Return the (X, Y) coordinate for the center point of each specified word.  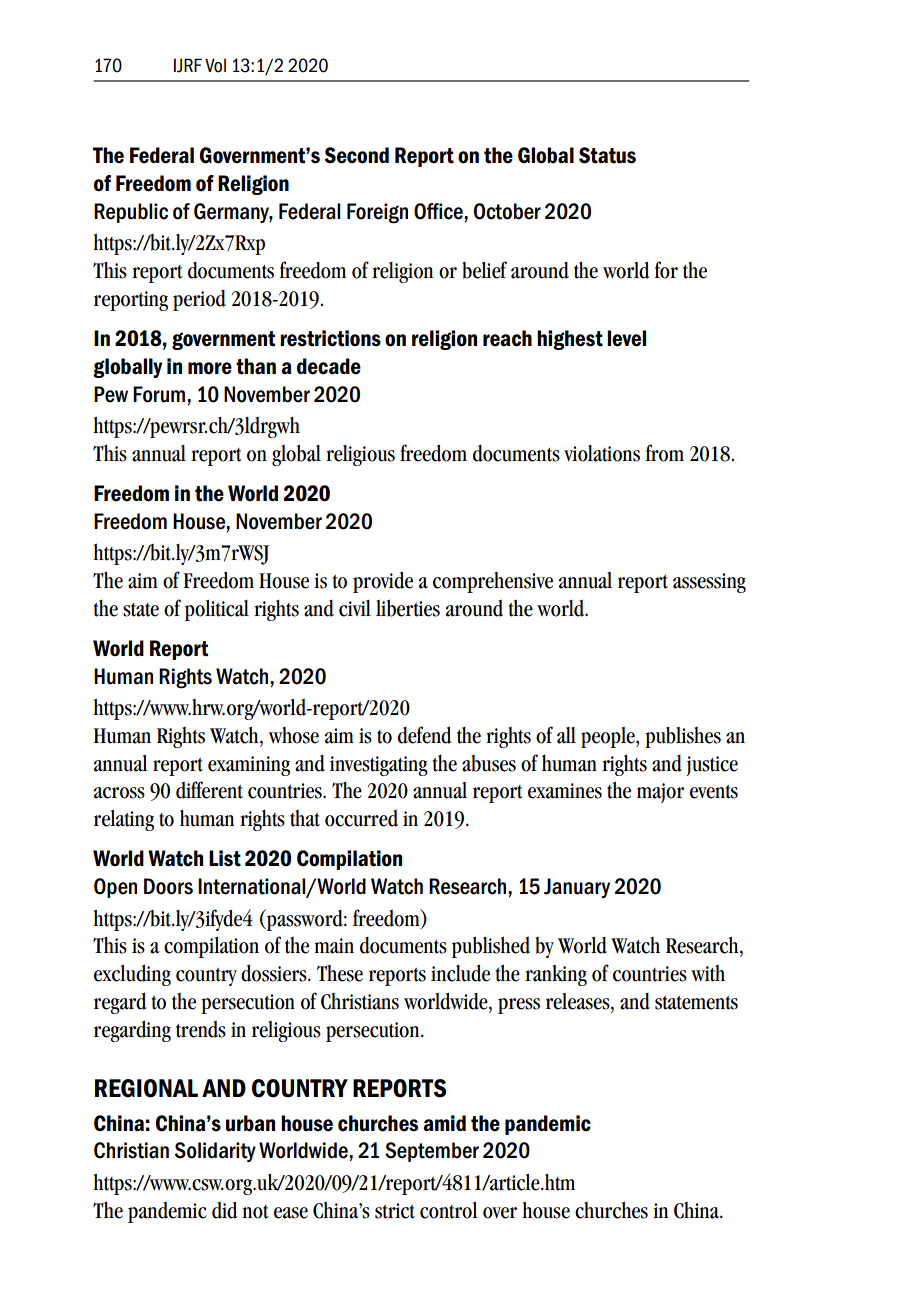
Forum (159, 394)
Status (607, 155)
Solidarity (215, 1152)
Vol (215, 65)
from (665, 453)
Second (356, 155)
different (209, 790)
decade (329, 366)
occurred (361, 818)
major (660, 793)
